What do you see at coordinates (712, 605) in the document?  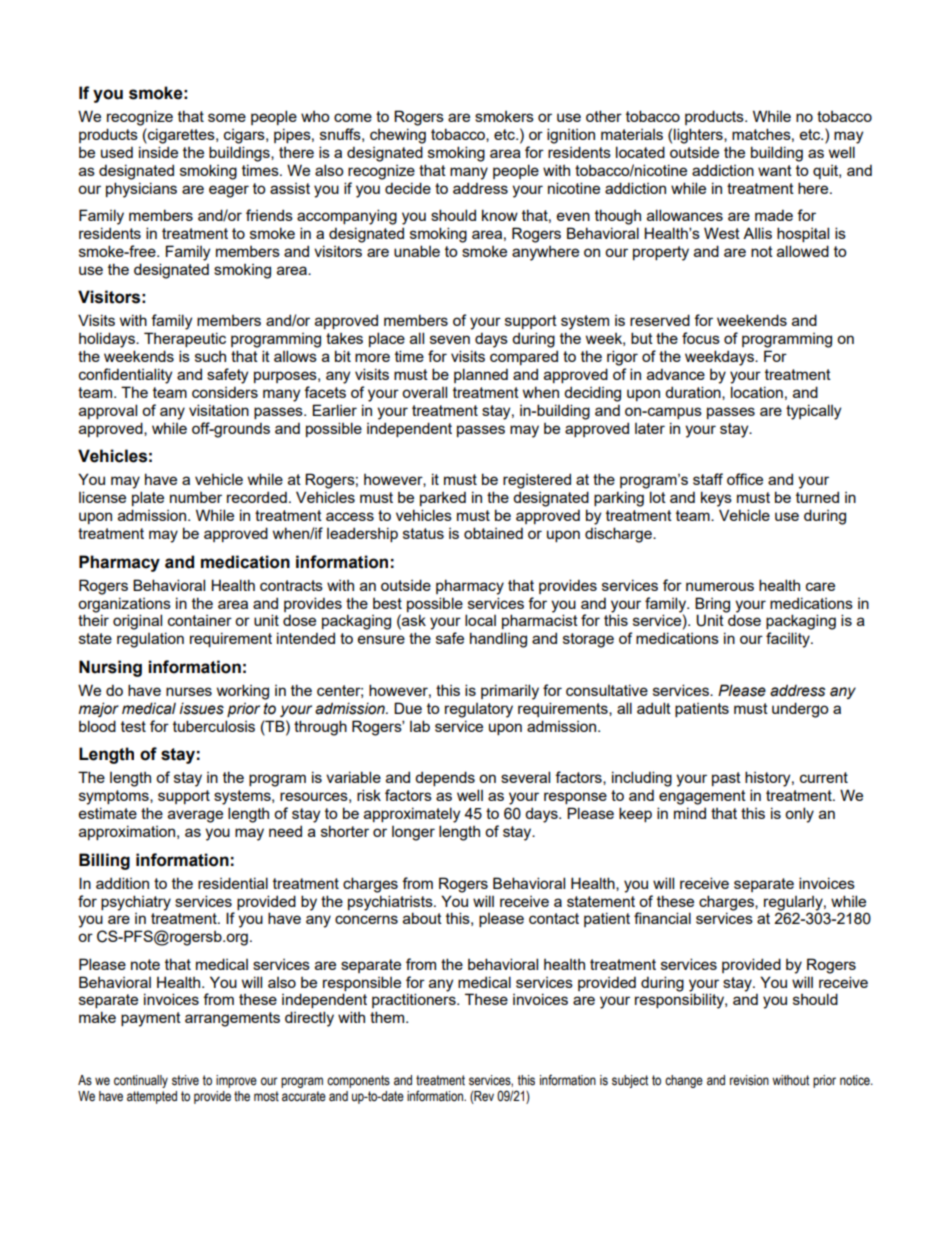 I see `Bring` at bounding box center [712, 605].
